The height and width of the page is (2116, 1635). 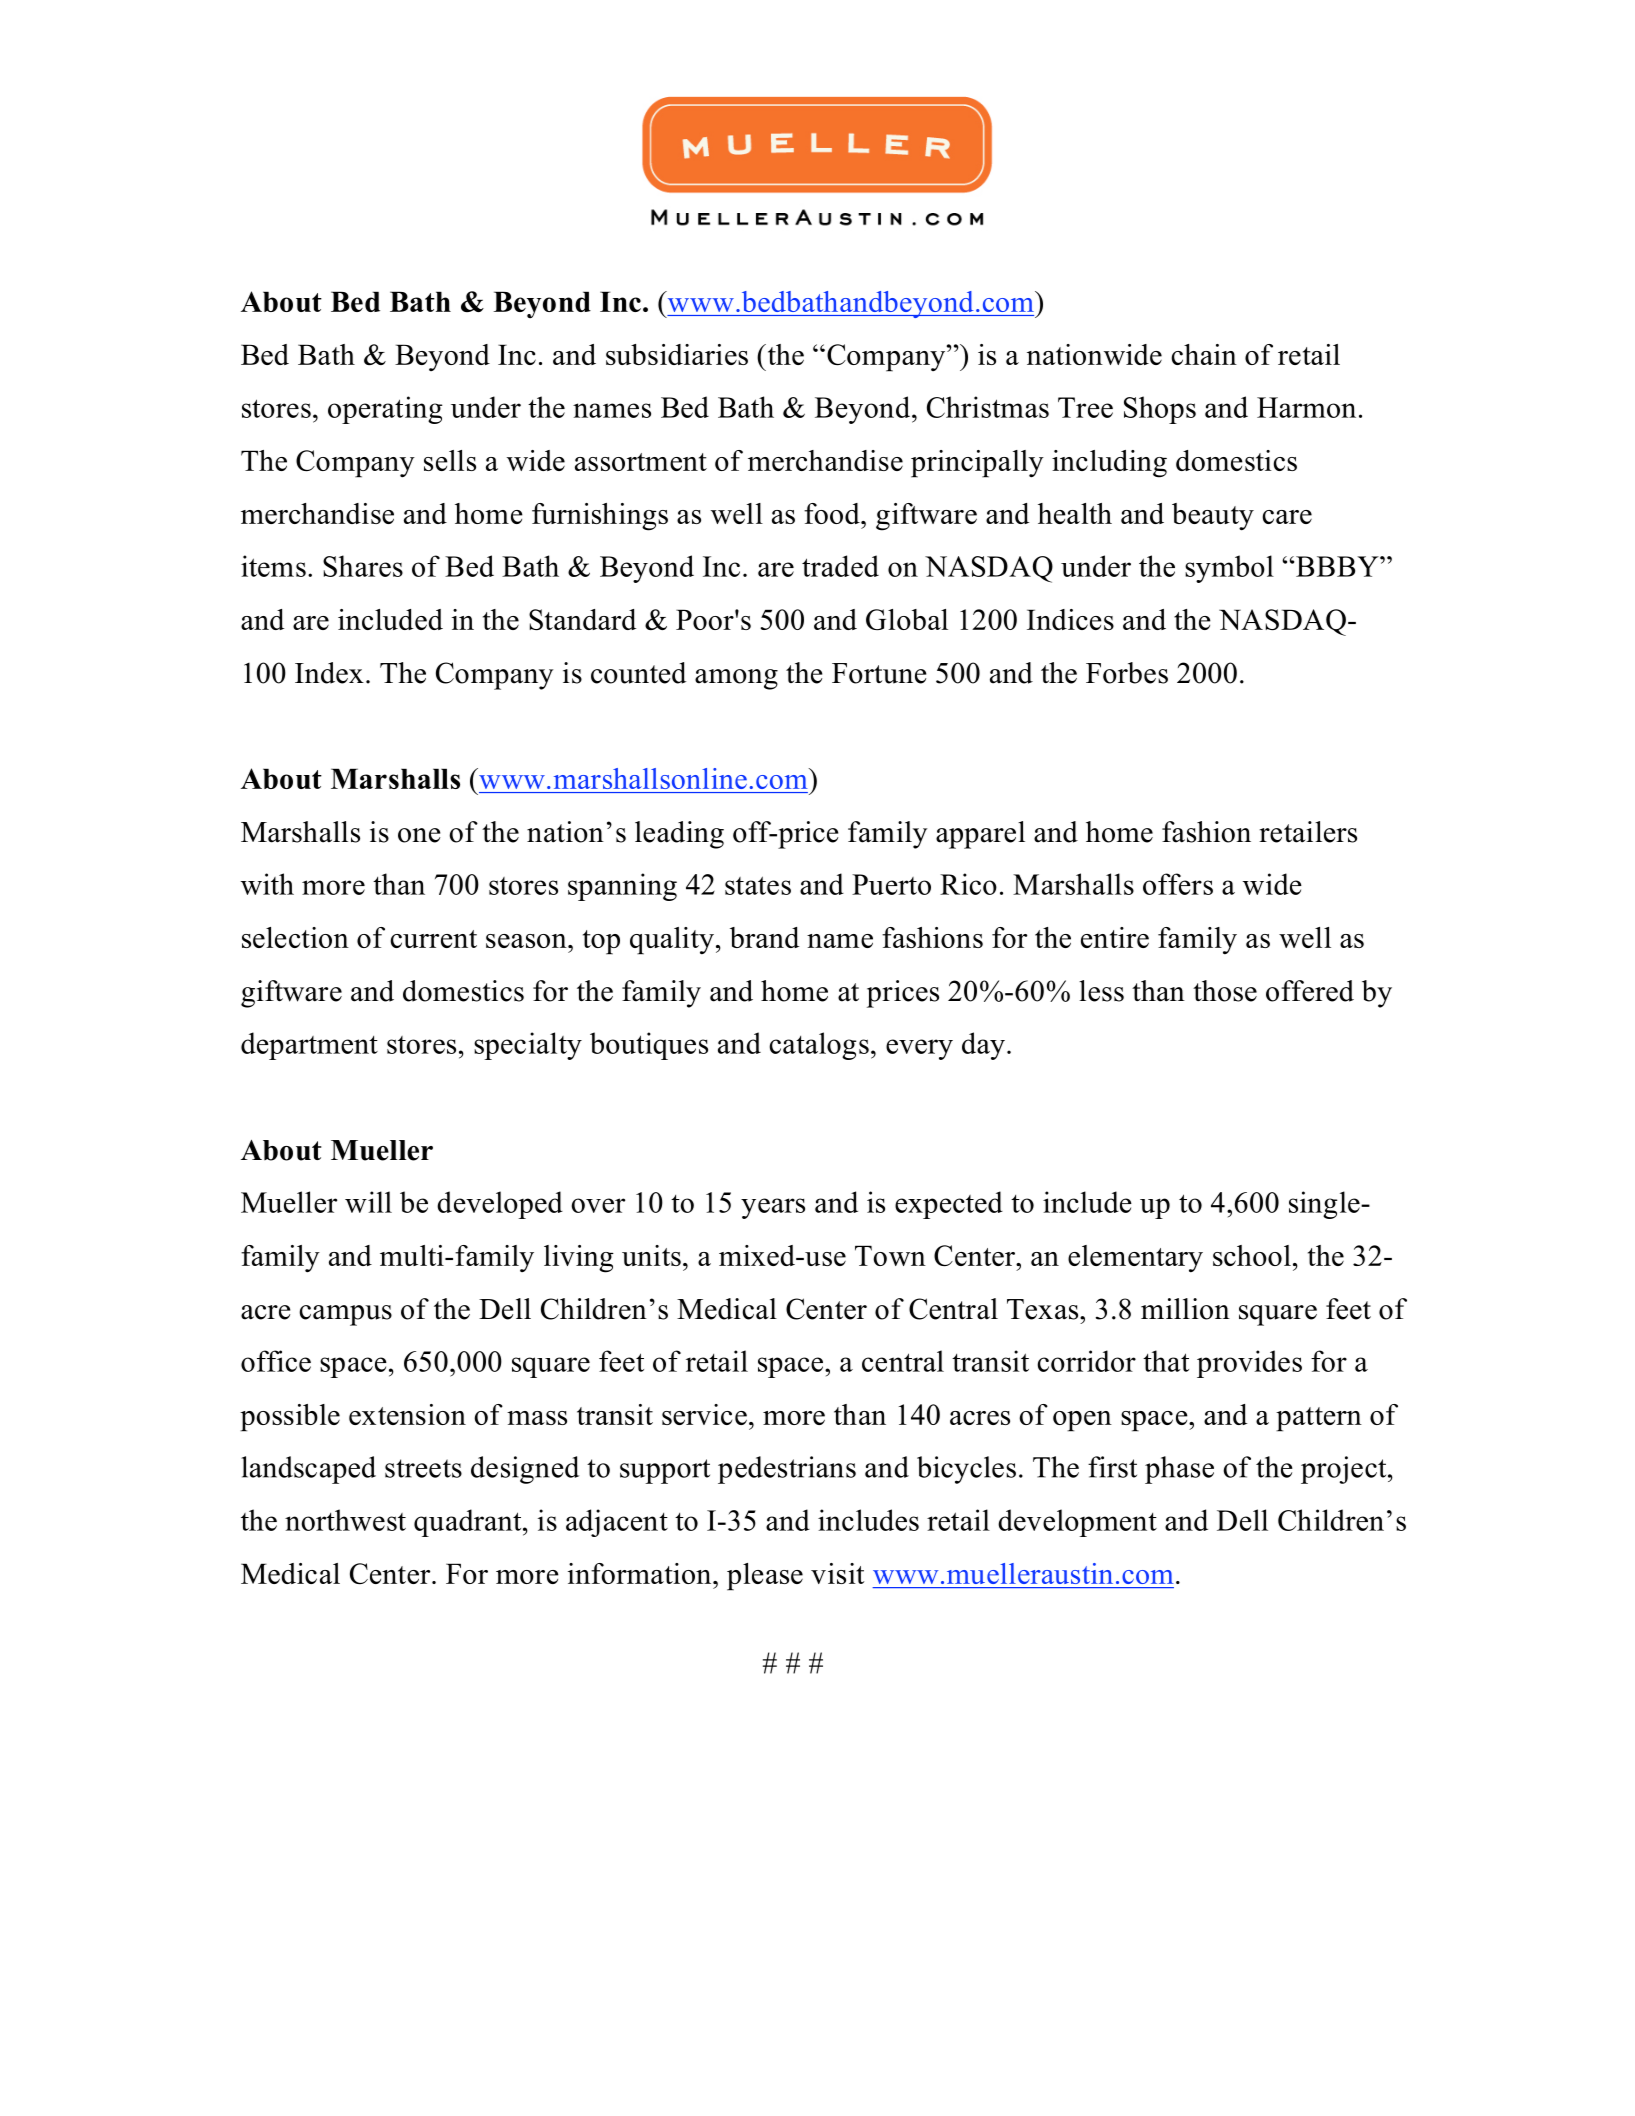 What do you see at coordinates (773, 1208) in the page?
I see `years` at bounding box center [773, 1208].
